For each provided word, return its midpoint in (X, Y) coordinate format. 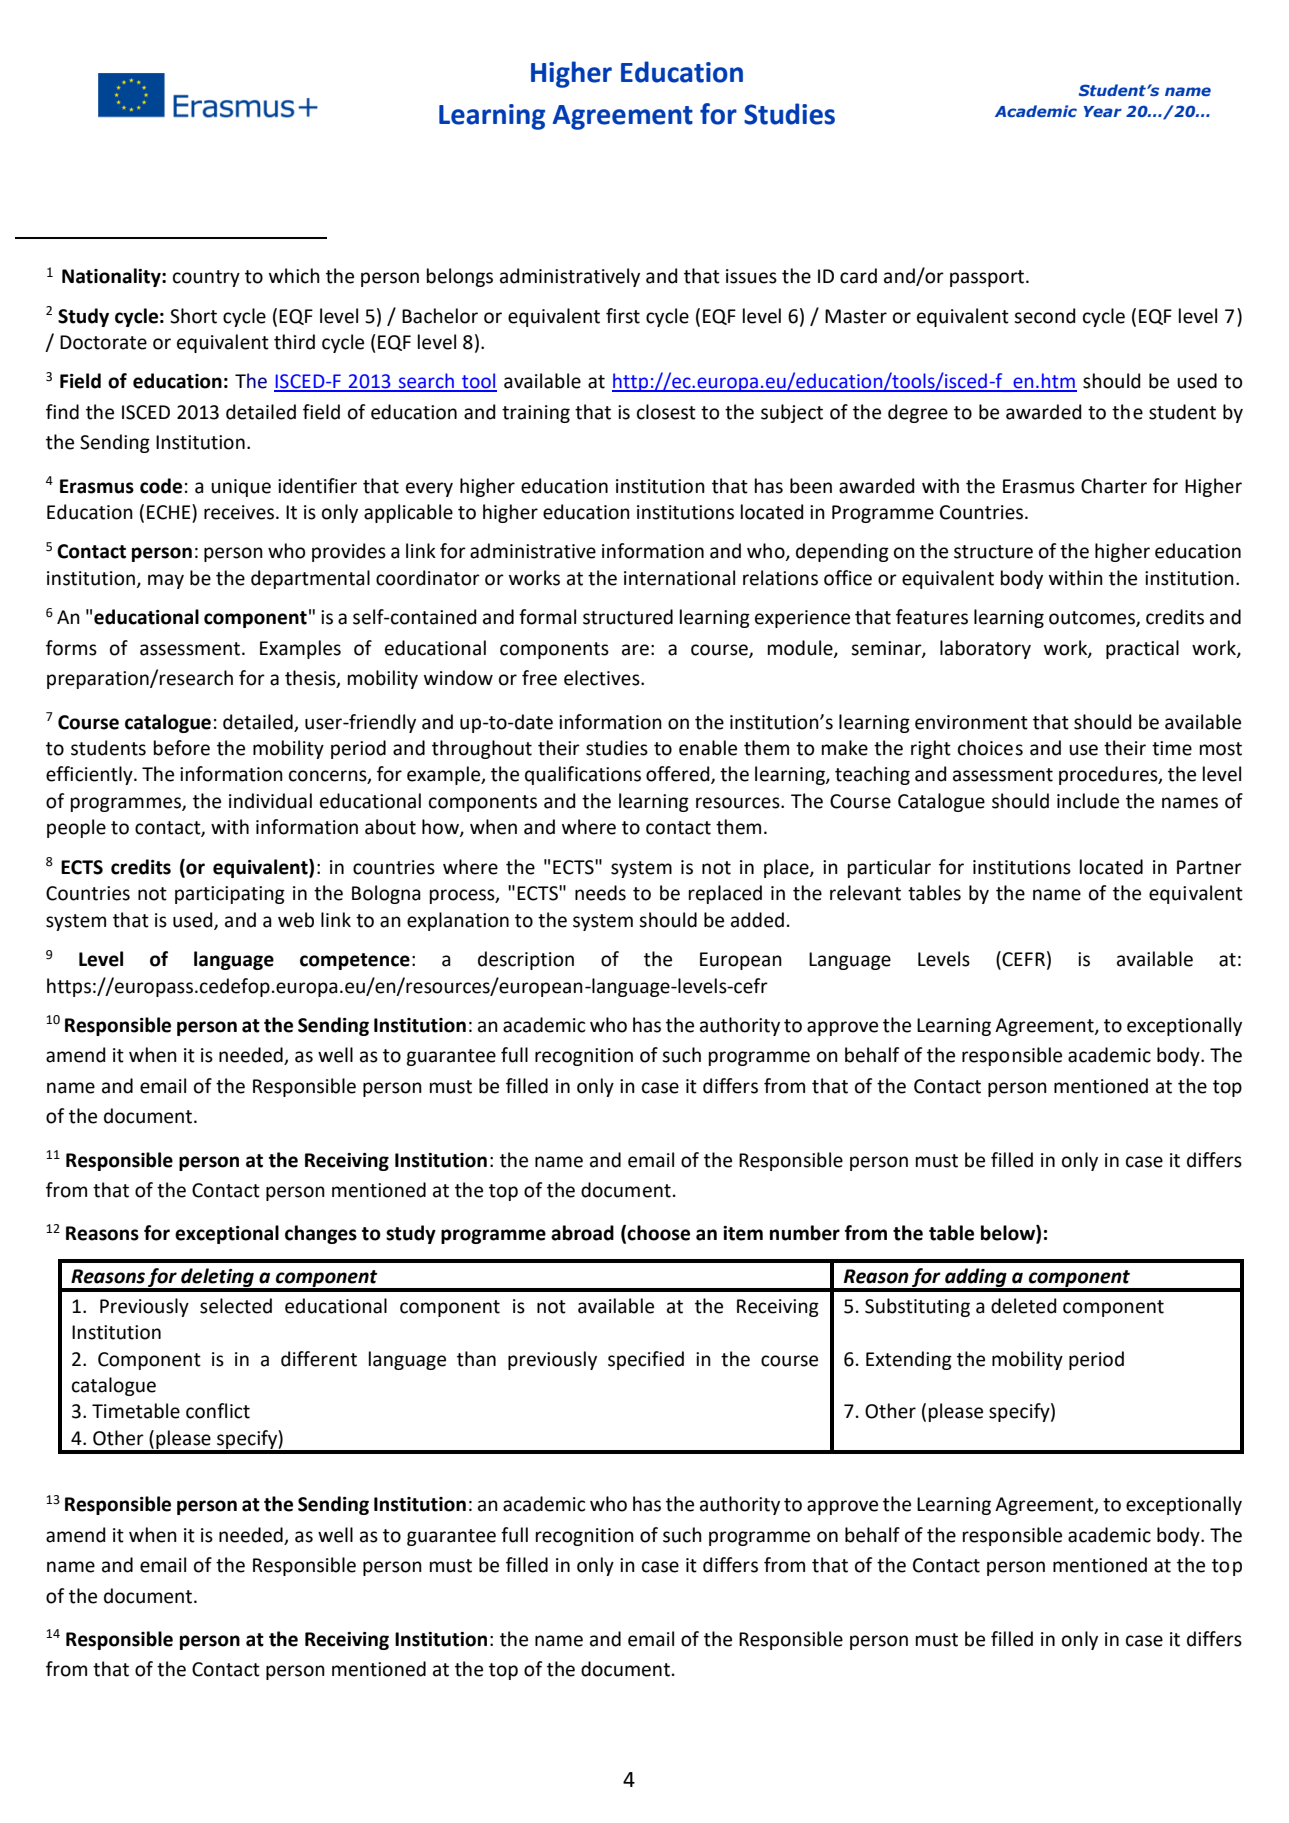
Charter (1114, 486)
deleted (1024, 1306)
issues (751, 276)
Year (1103, 111)
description (526, 960)
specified (646, 1360)
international (679, 578)
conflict (218, 1411)
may (166, 581)
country (206, 278)
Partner (1209, 867)
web (296, 920)
